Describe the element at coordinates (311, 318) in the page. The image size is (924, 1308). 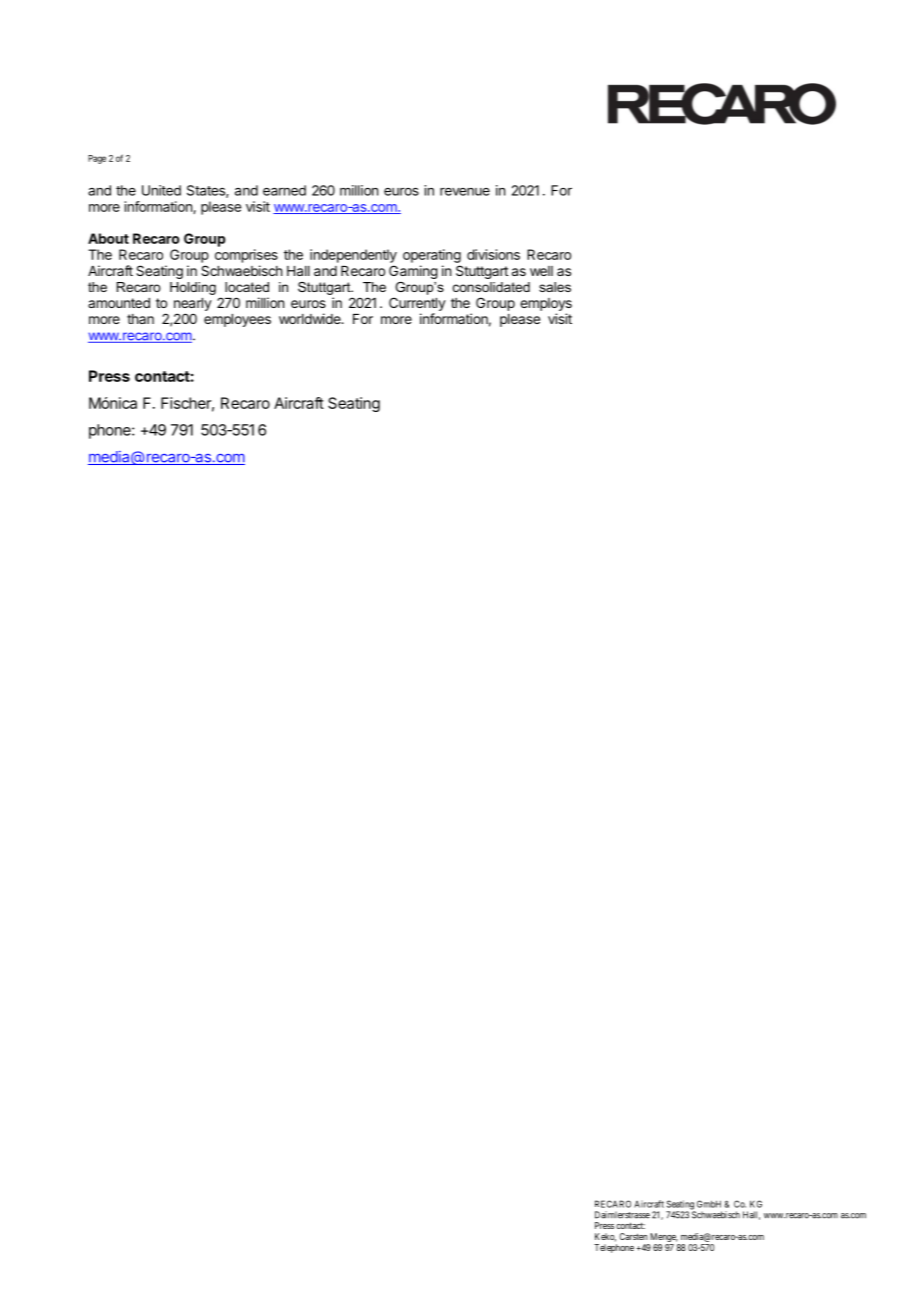
I see `worldwide` at that location.
